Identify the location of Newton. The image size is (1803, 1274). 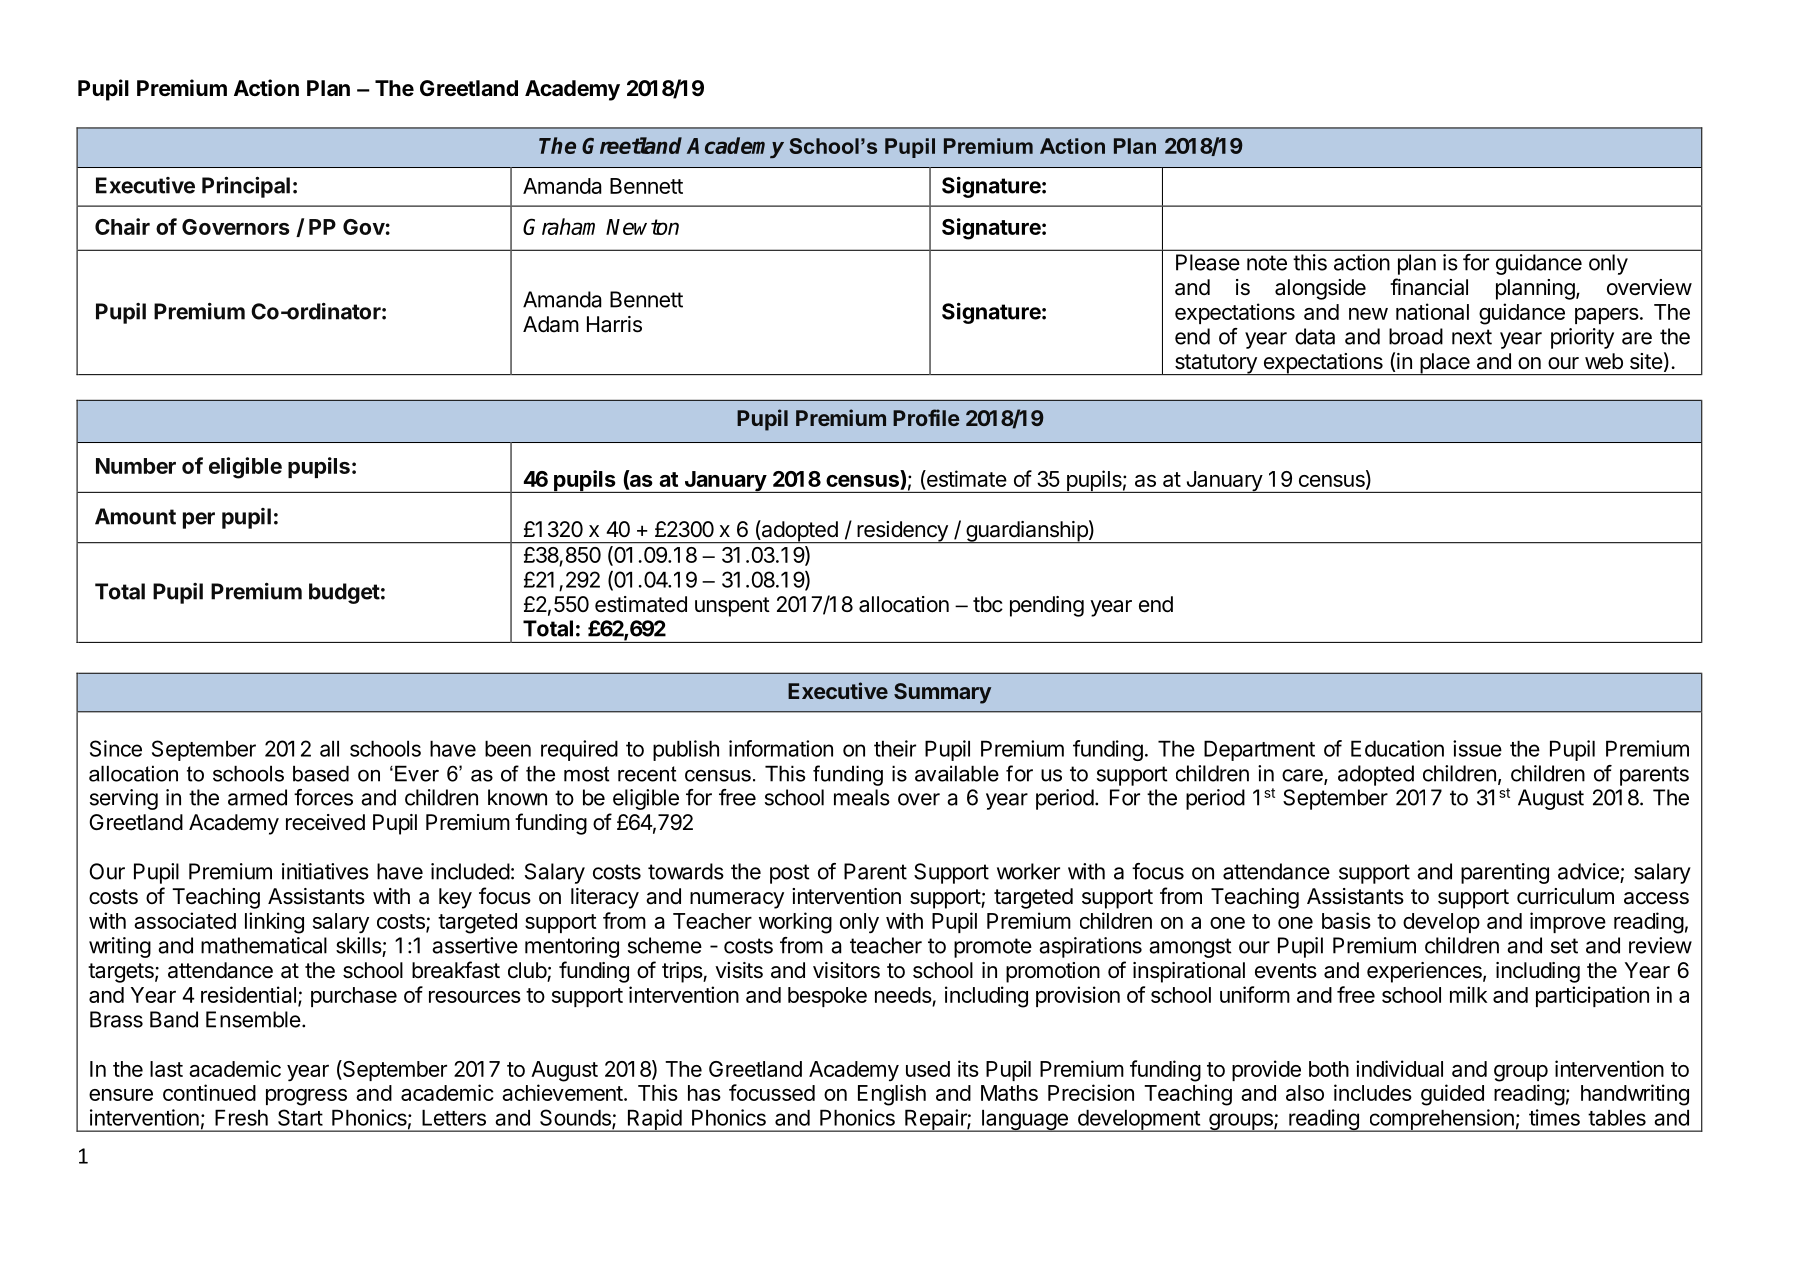
(642, 227).
